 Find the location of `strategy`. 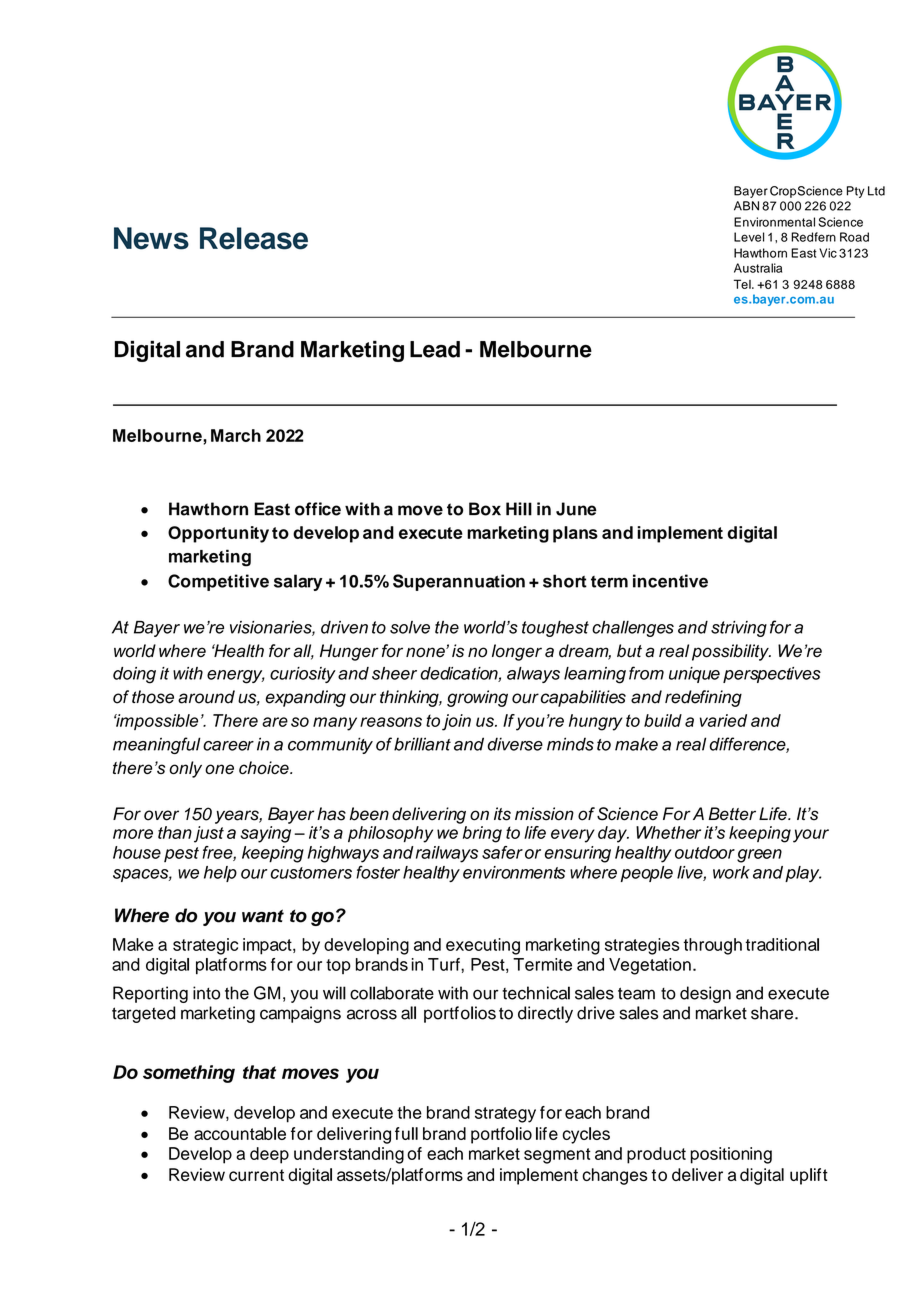

strategy is located at coordinates (505, 1115).
